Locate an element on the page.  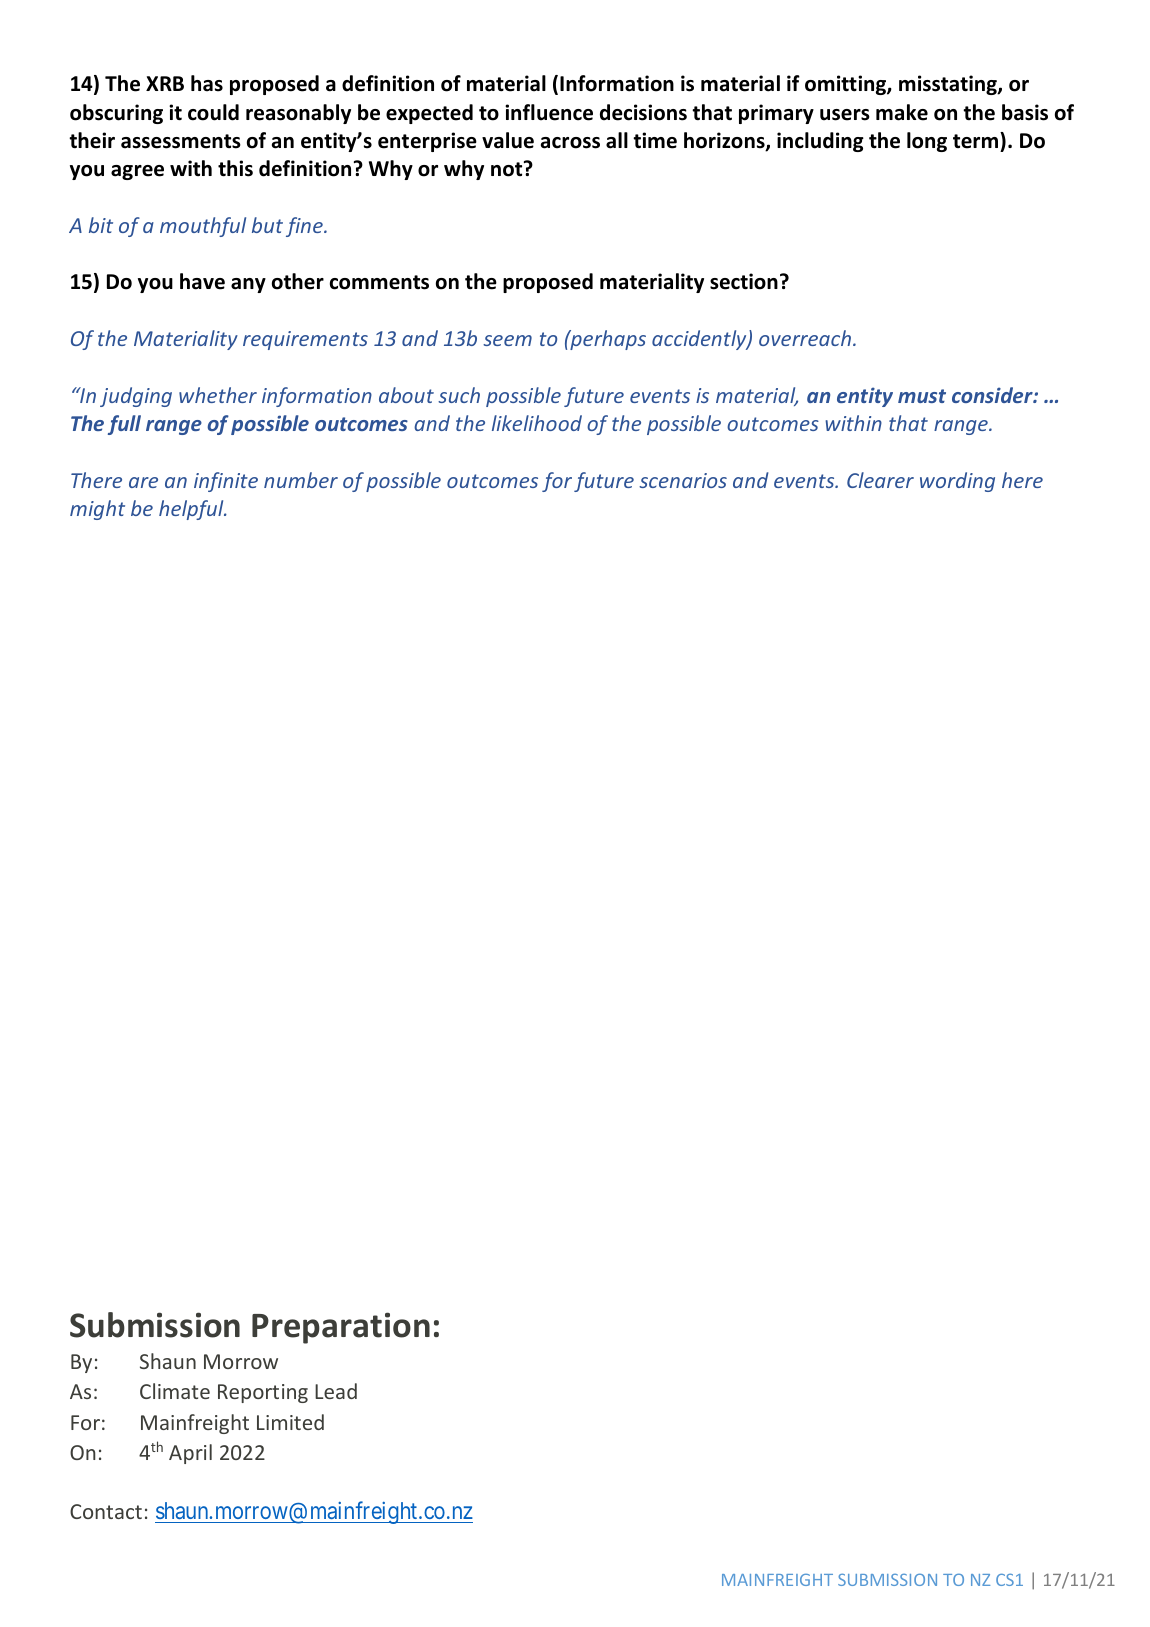
wording is located at coordinates (957, 482).
